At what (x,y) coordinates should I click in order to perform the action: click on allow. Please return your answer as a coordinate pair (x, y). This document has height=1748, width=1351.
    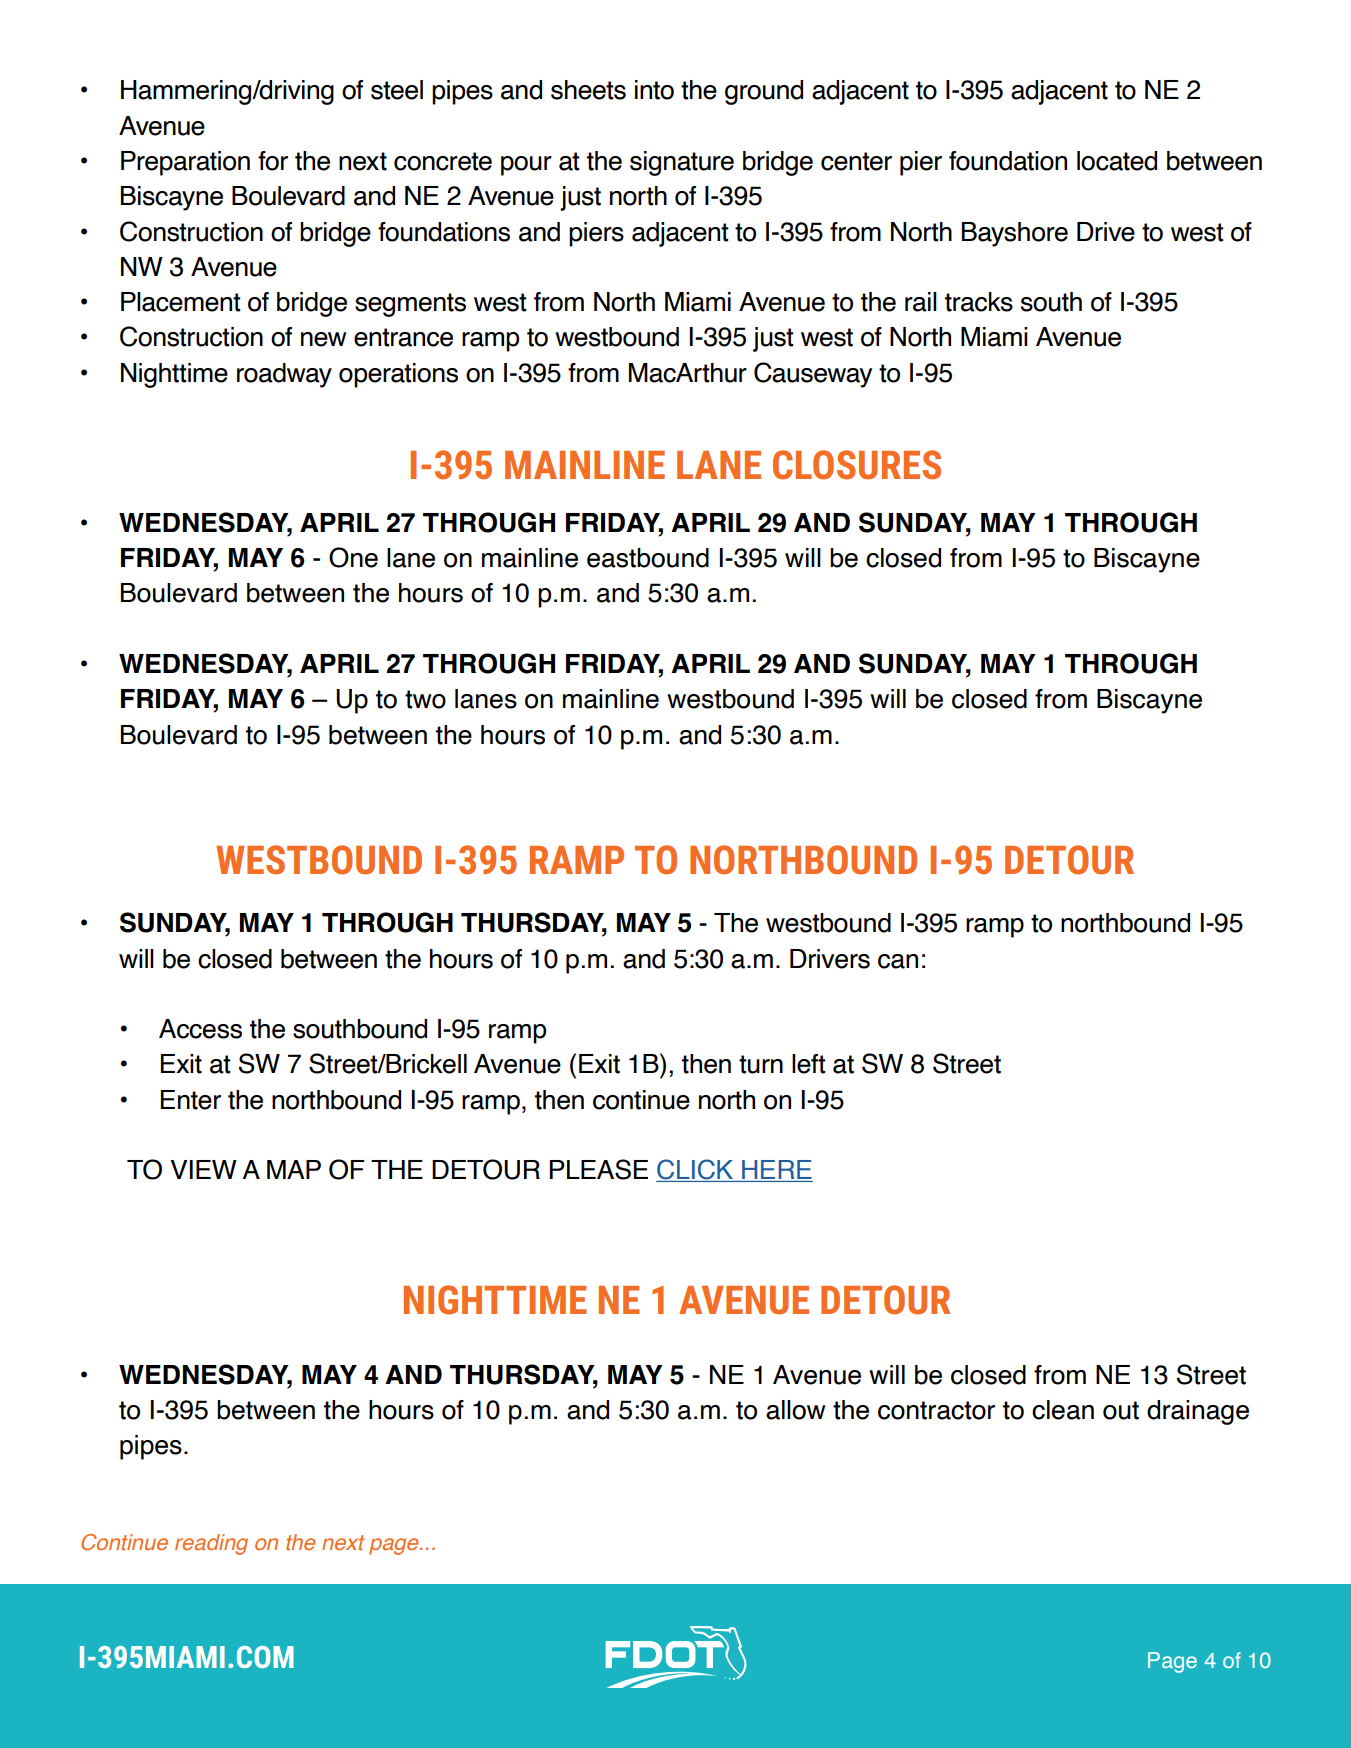
    Looking at the image, I should click on (796, 1410).
